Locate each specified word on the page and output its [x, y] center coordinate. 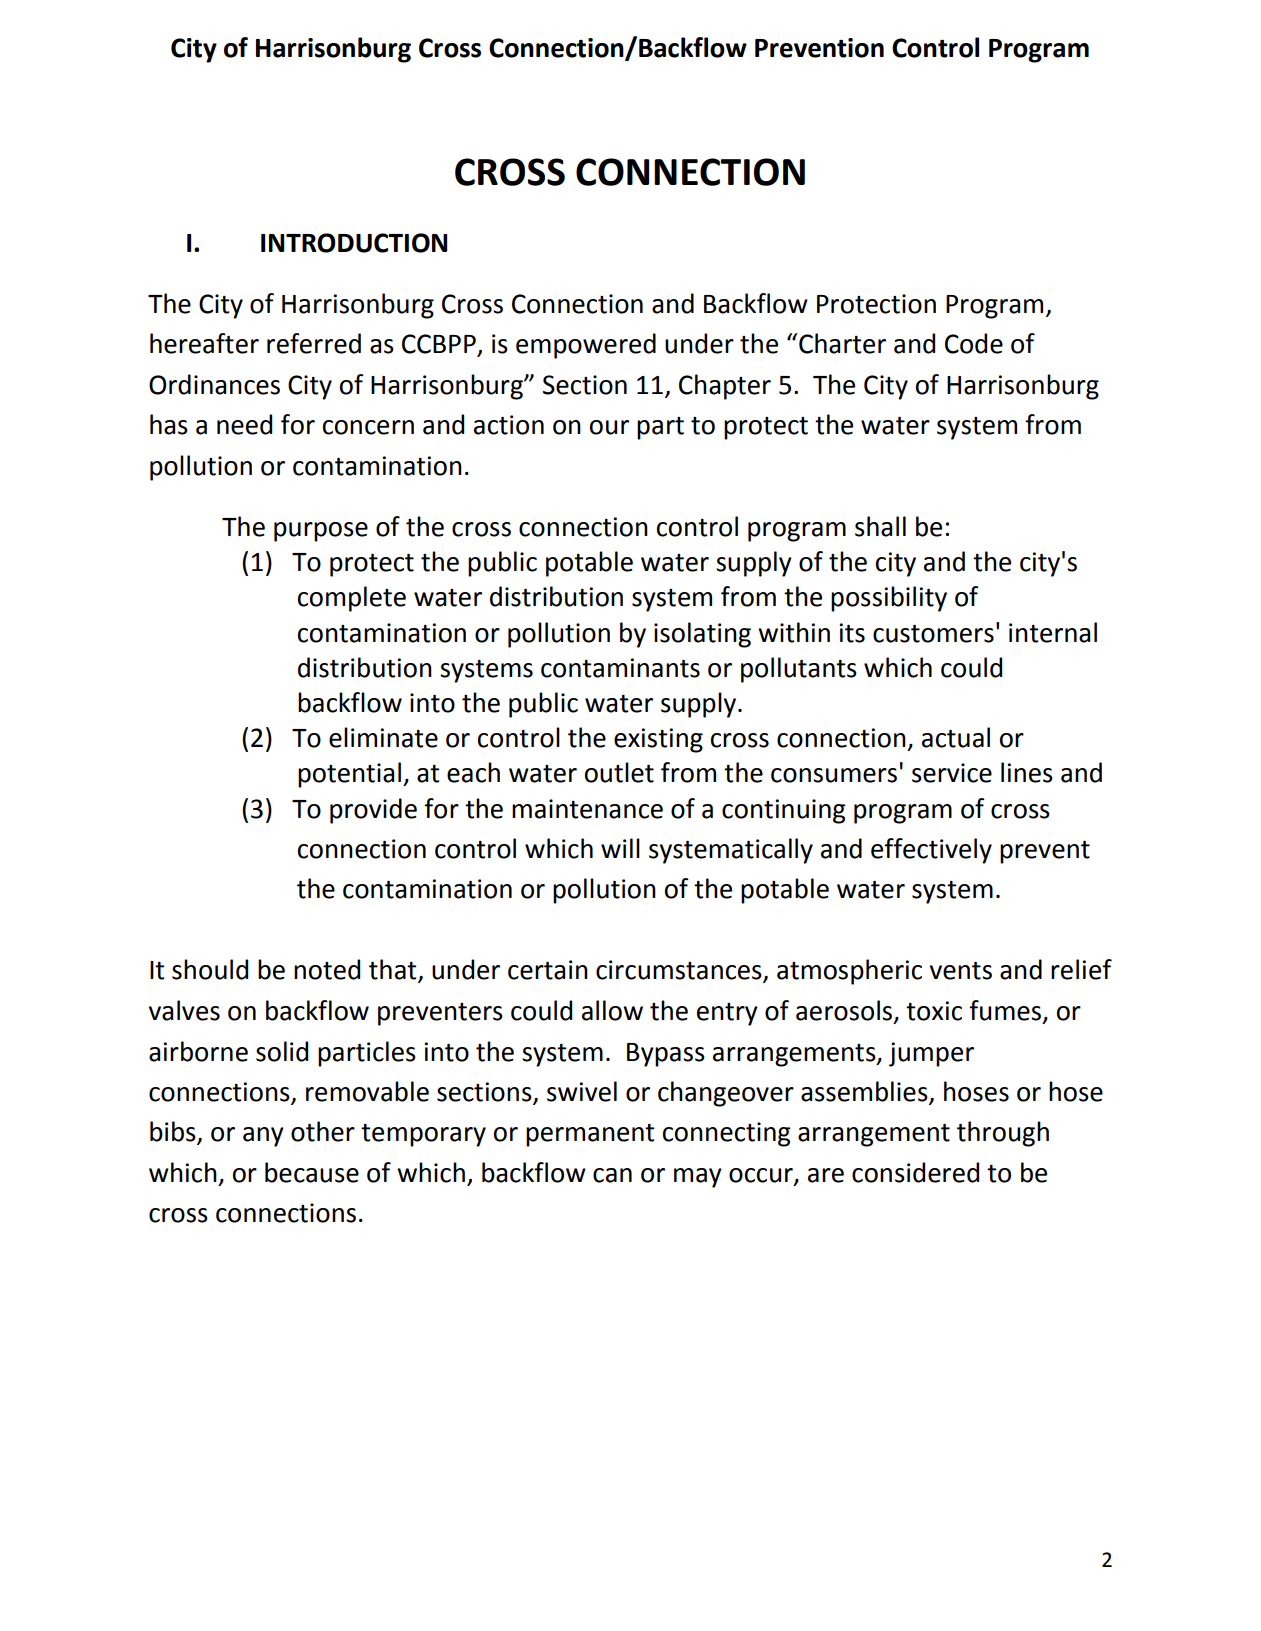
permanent [590, 1135]
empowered [586, 346]
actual [956, 737]
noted [327, 969]
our [609, 427]
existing [658, 740]
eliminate [383, 737]
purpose [321, 532]
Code [974, 343]
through [1003, 1134]
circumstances [680, 971]
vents [961, 971]
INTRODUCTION [354, 243]
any [263, 1137]
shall [880, 526]
